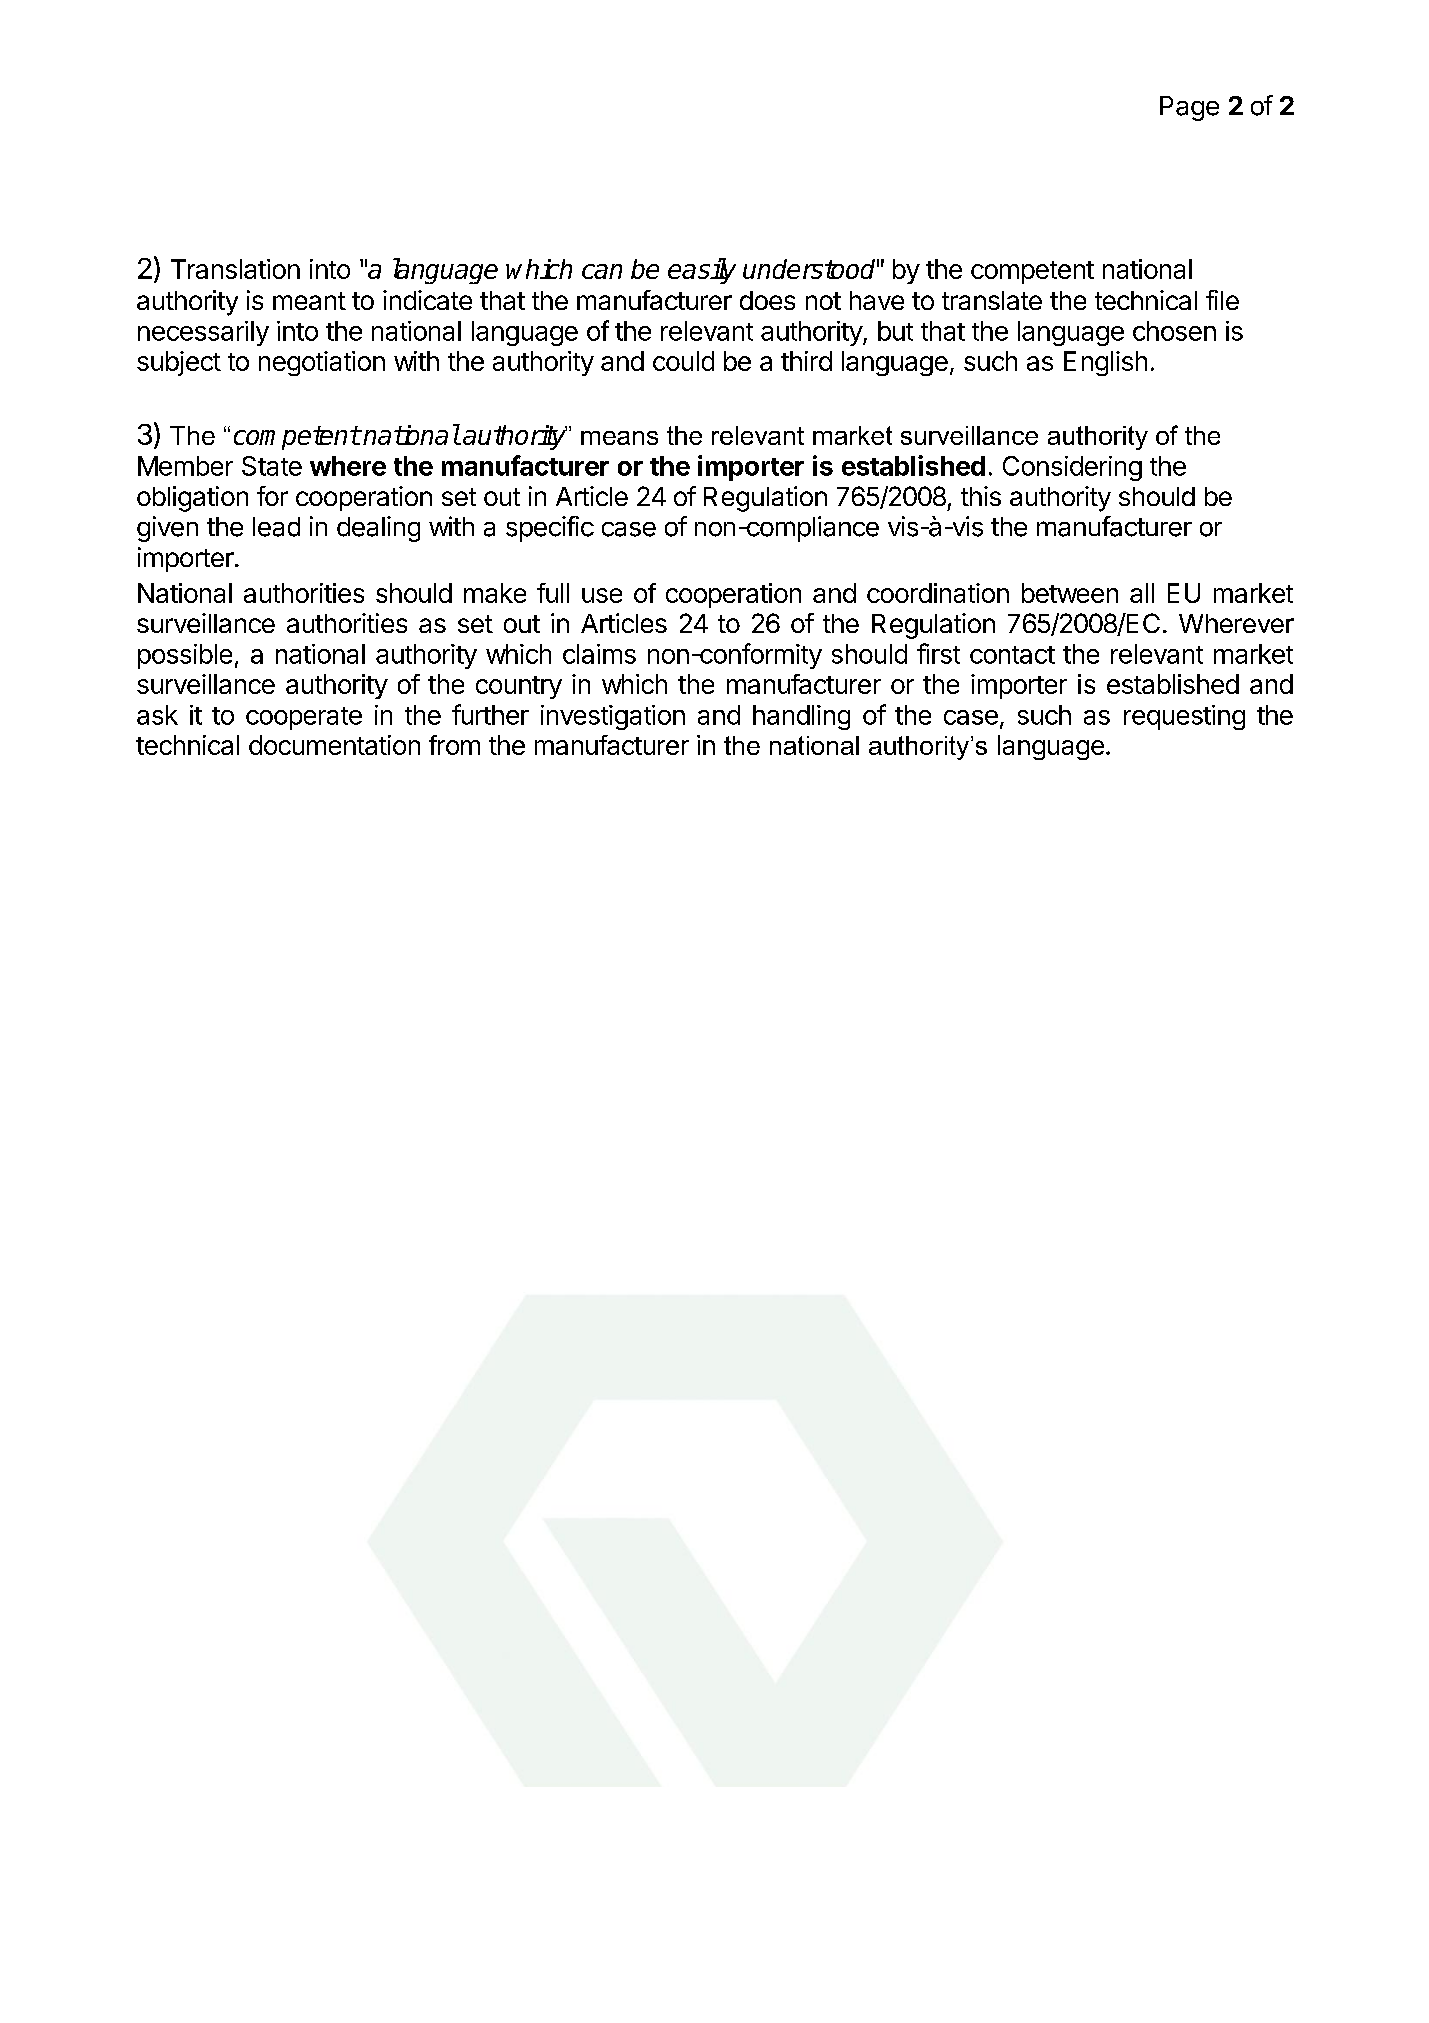 The height and width of the screenshot is (2023, 1429). I want to click on Page, so click(1189, 108).
